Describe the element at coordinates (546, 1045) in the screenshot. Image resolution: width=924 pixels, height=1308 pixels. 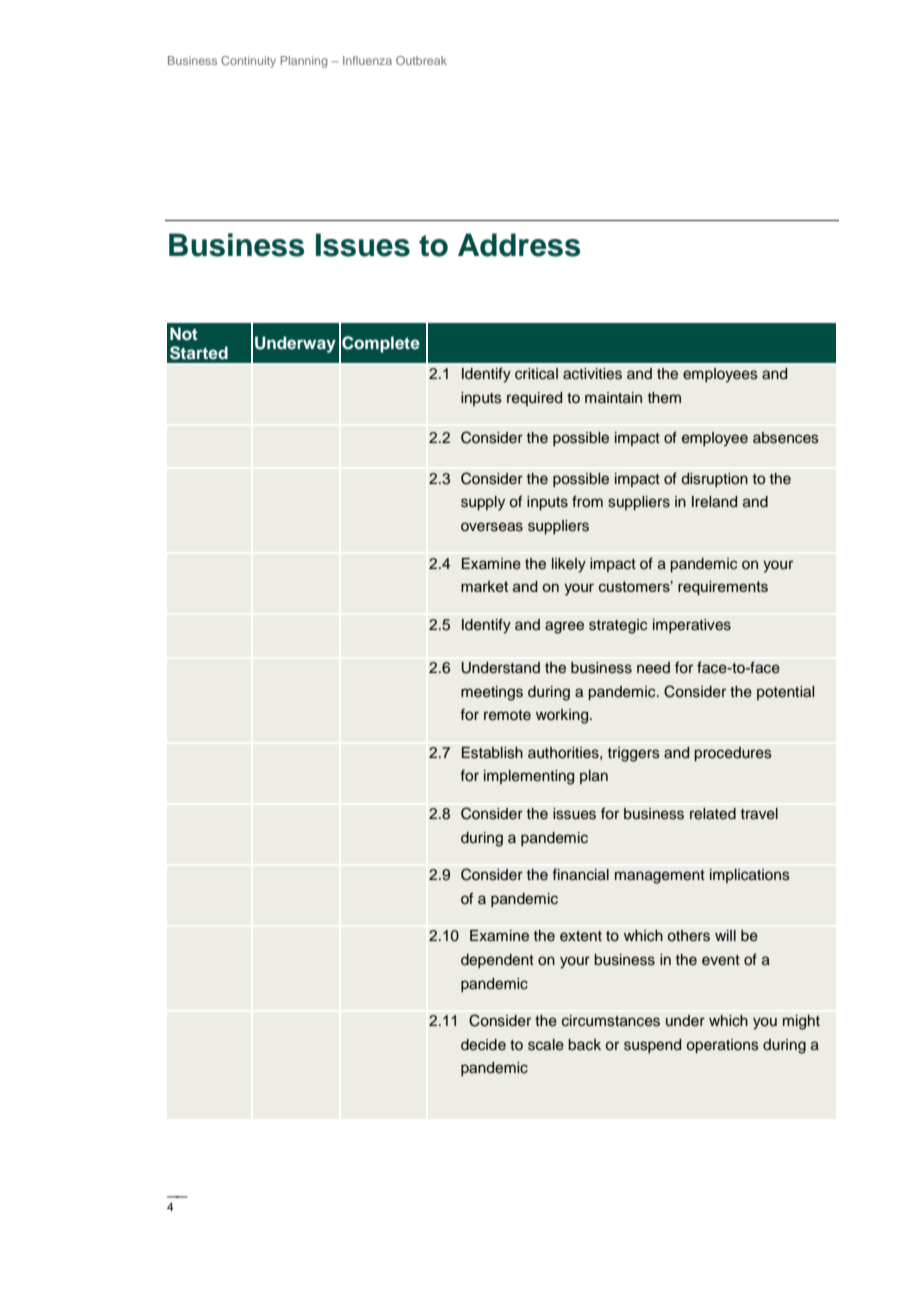
I see `scale` at that location.
